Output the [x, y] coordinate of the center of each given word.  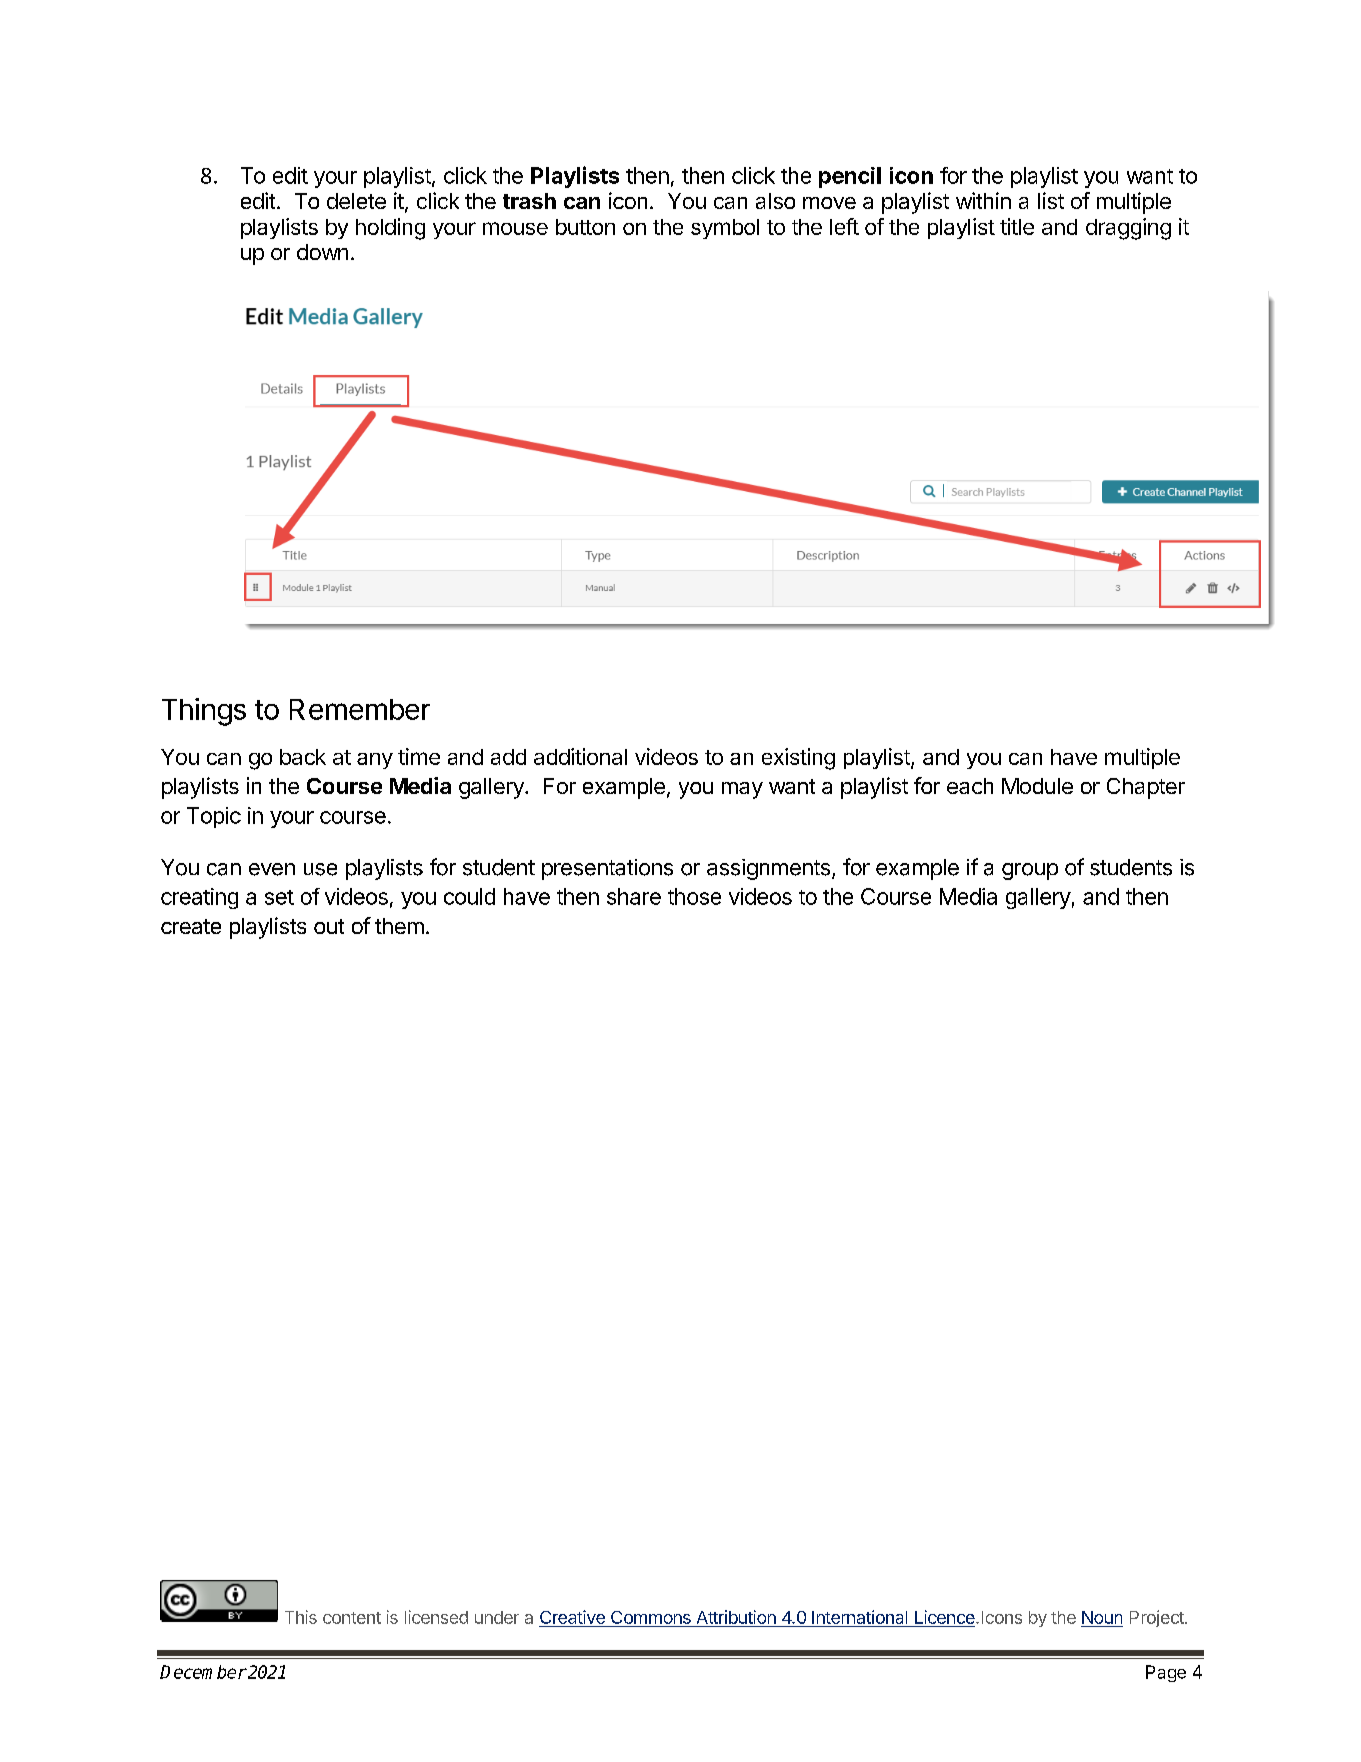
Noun [1102, 1617]
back [303, 757]
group [1030, 871]
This [301, 1617]
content [352, 1618]
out [329, 926]
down [322, 252]
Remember [360, 709]
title [1017, 226]
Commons [651, 1617]
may [742, 790]
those [694, 896]
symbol [725, 229]
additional [580, 756]
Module [1037, 786]
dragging [1128, 229]
